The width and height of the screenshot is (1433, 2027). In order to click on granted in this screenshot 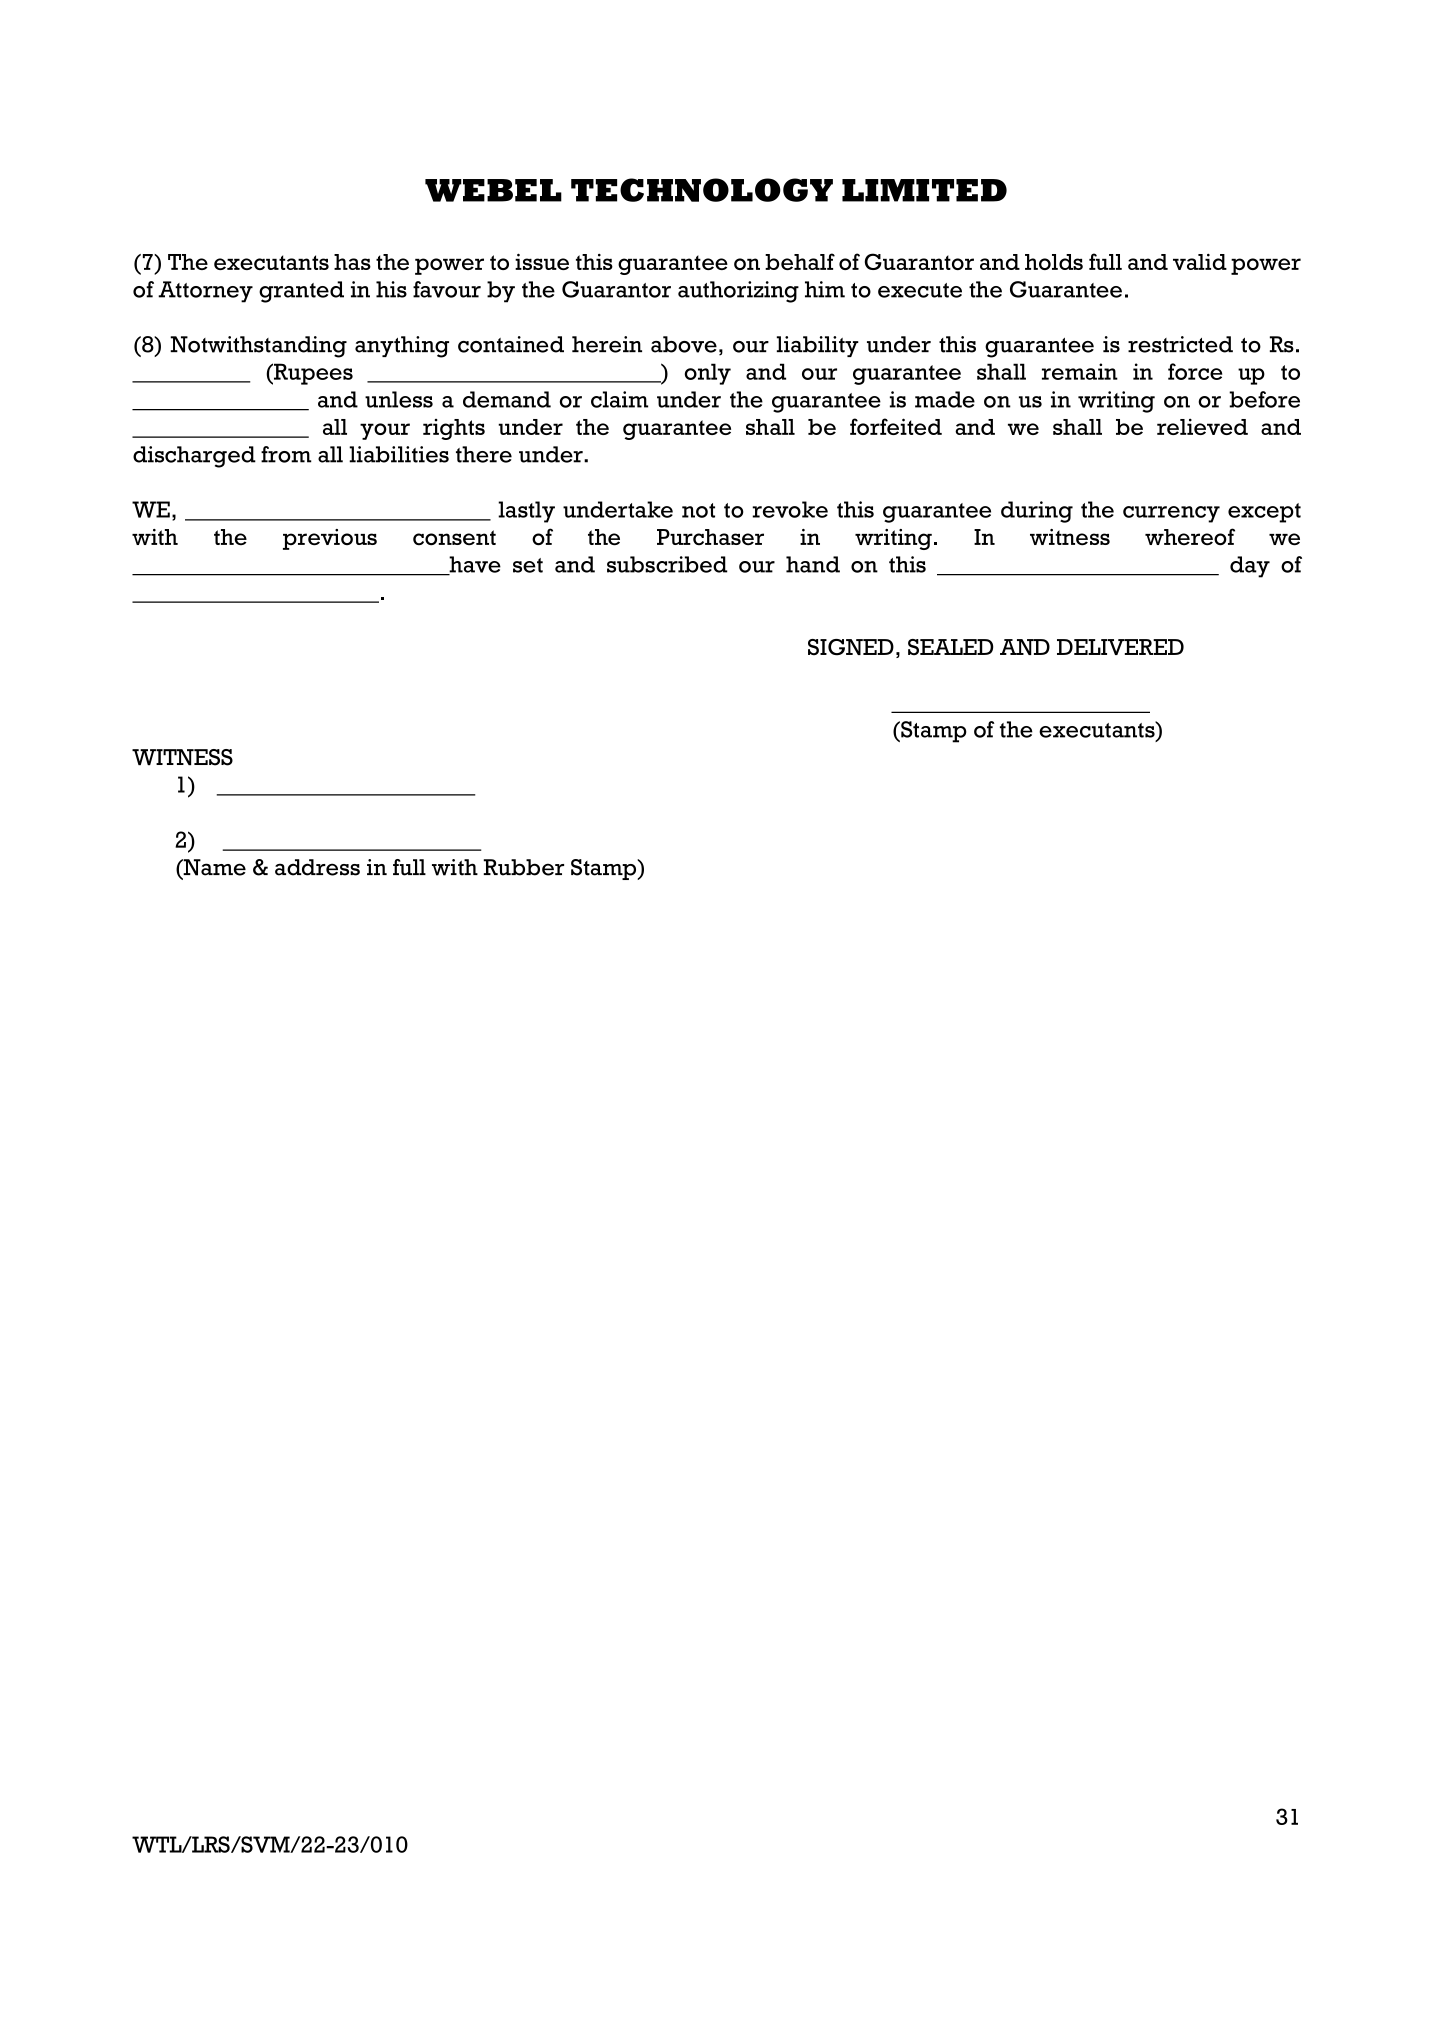, I will do `click(301, 292)`.
